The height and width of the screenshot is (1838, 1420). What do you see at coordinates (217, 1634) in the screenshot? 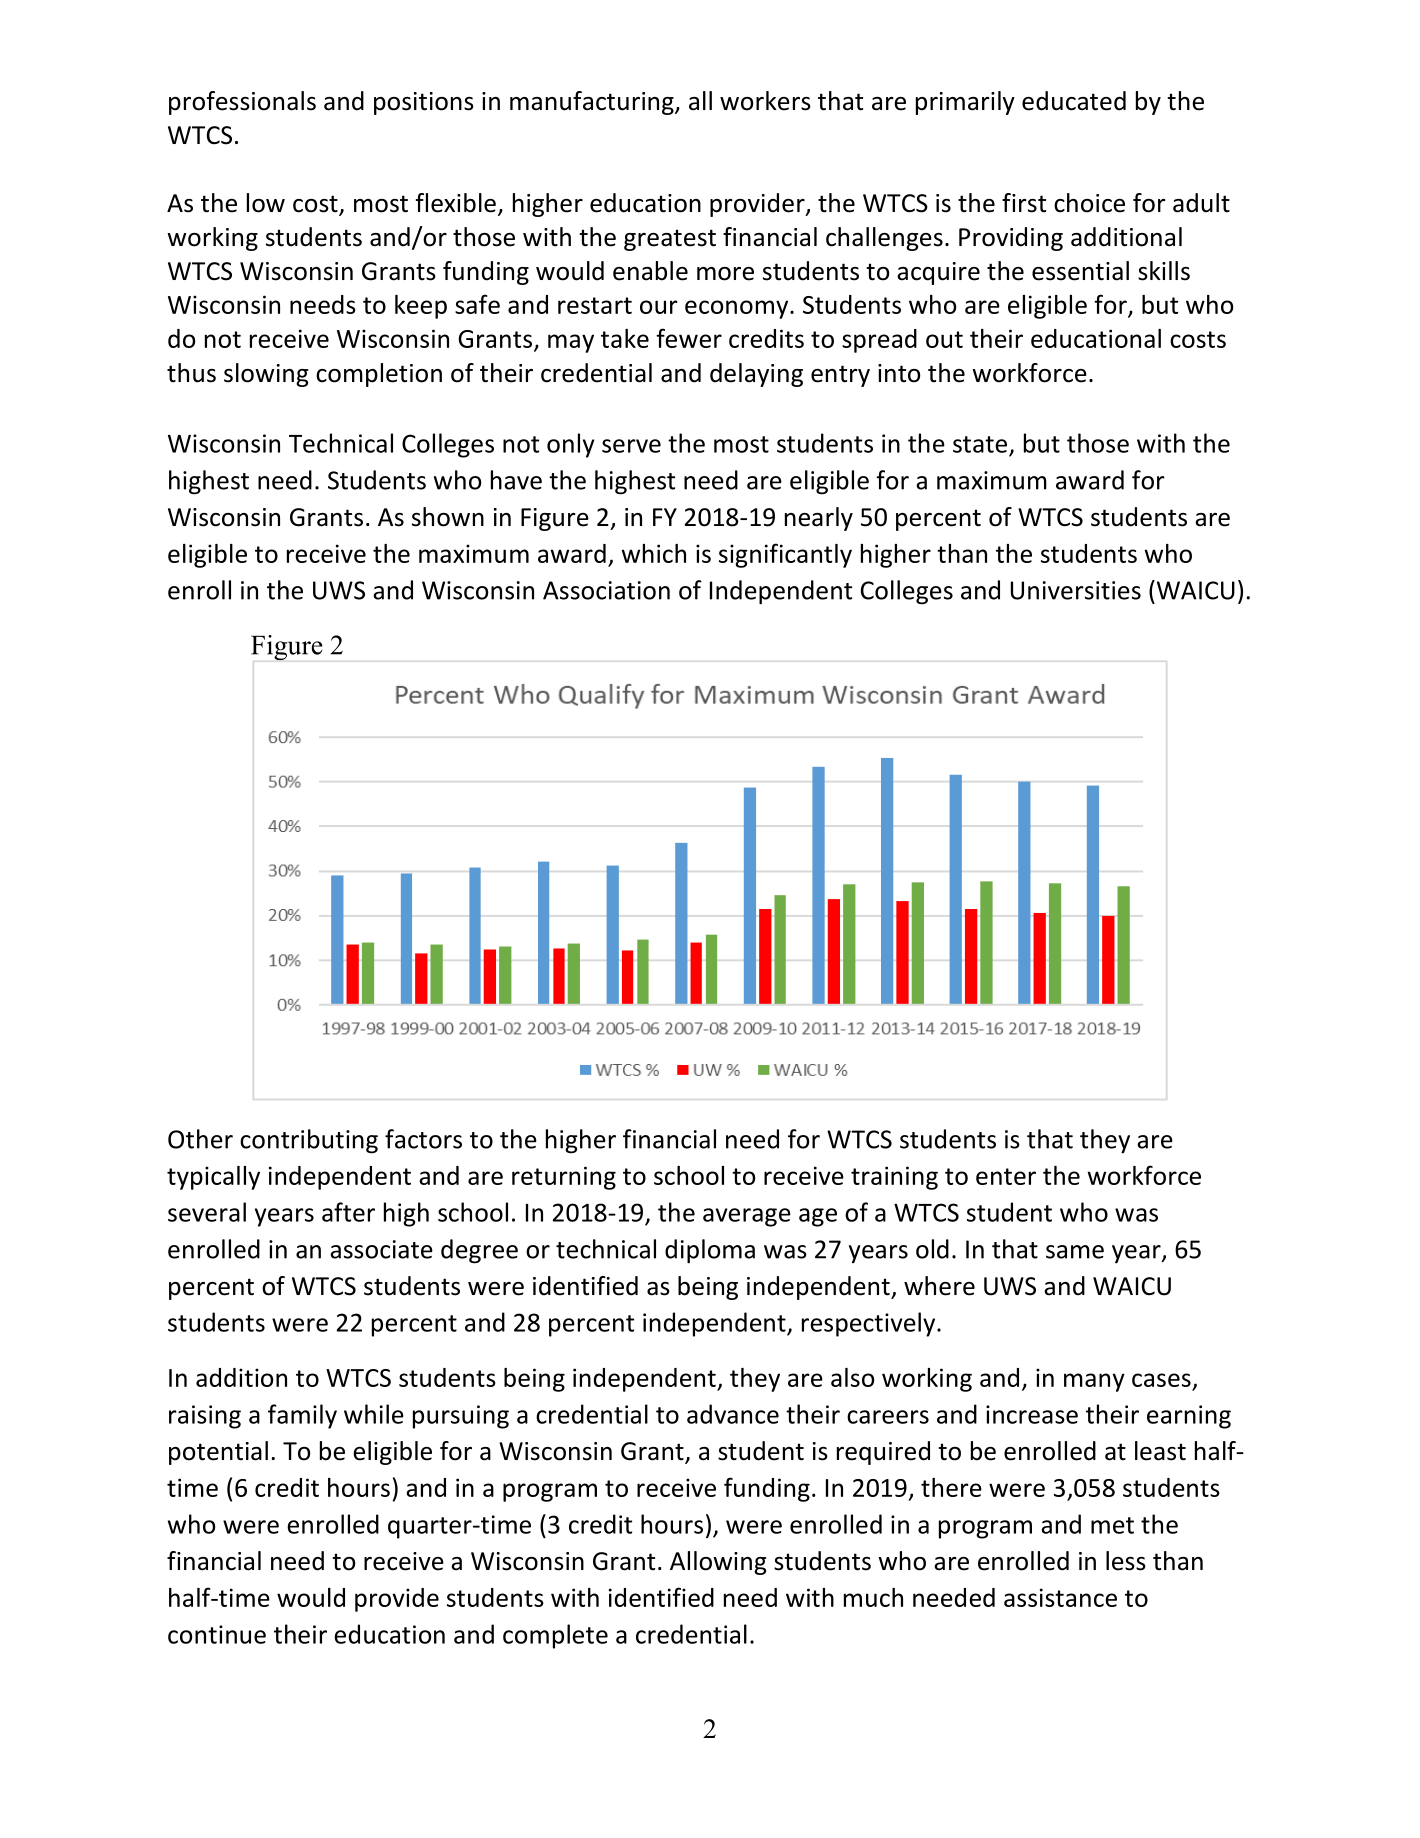
I see `continue` at bounding box center [217, 1634].
